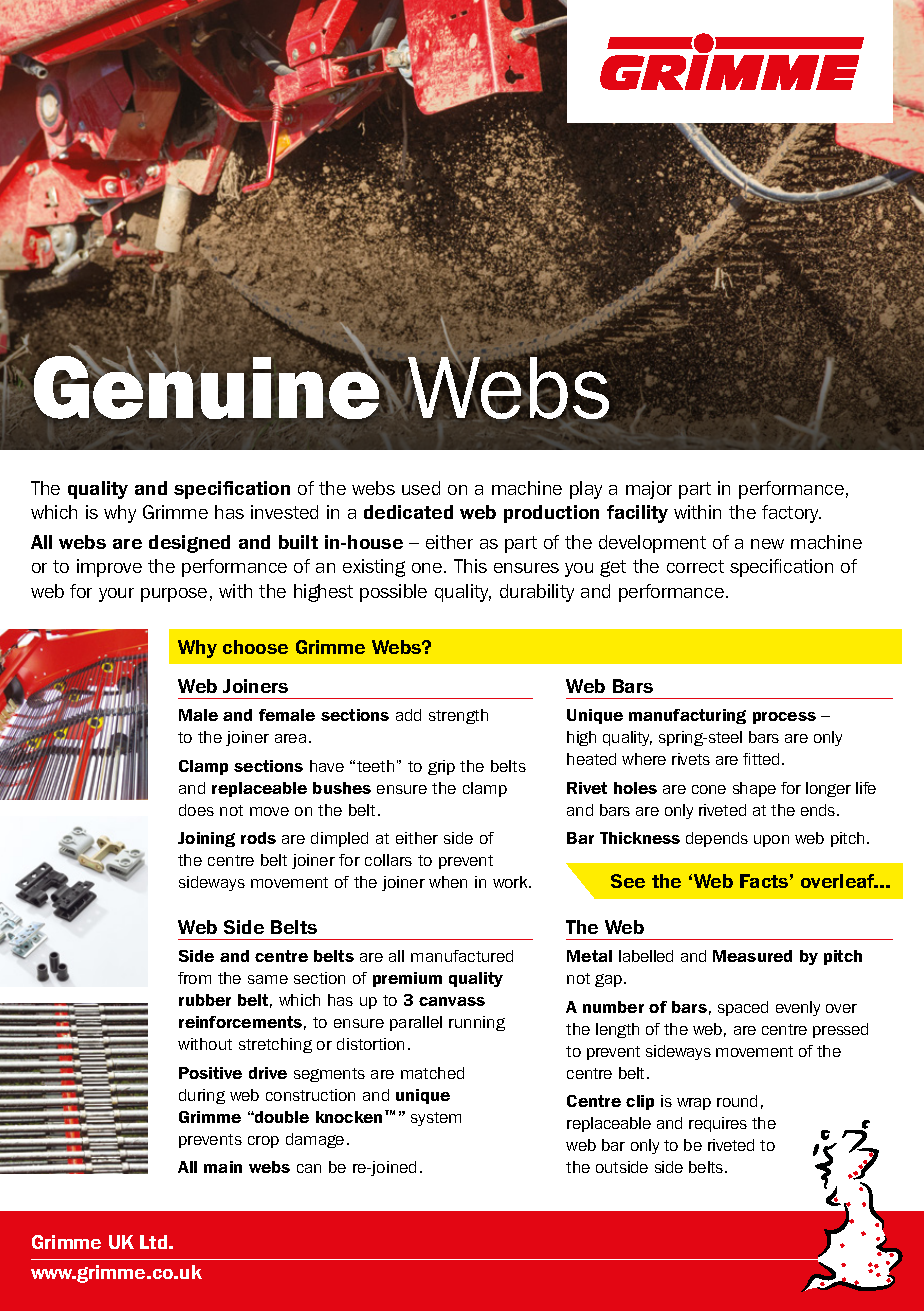 This screenshot has height=1311, width=924. I want to click on work, so click(511, 882).
